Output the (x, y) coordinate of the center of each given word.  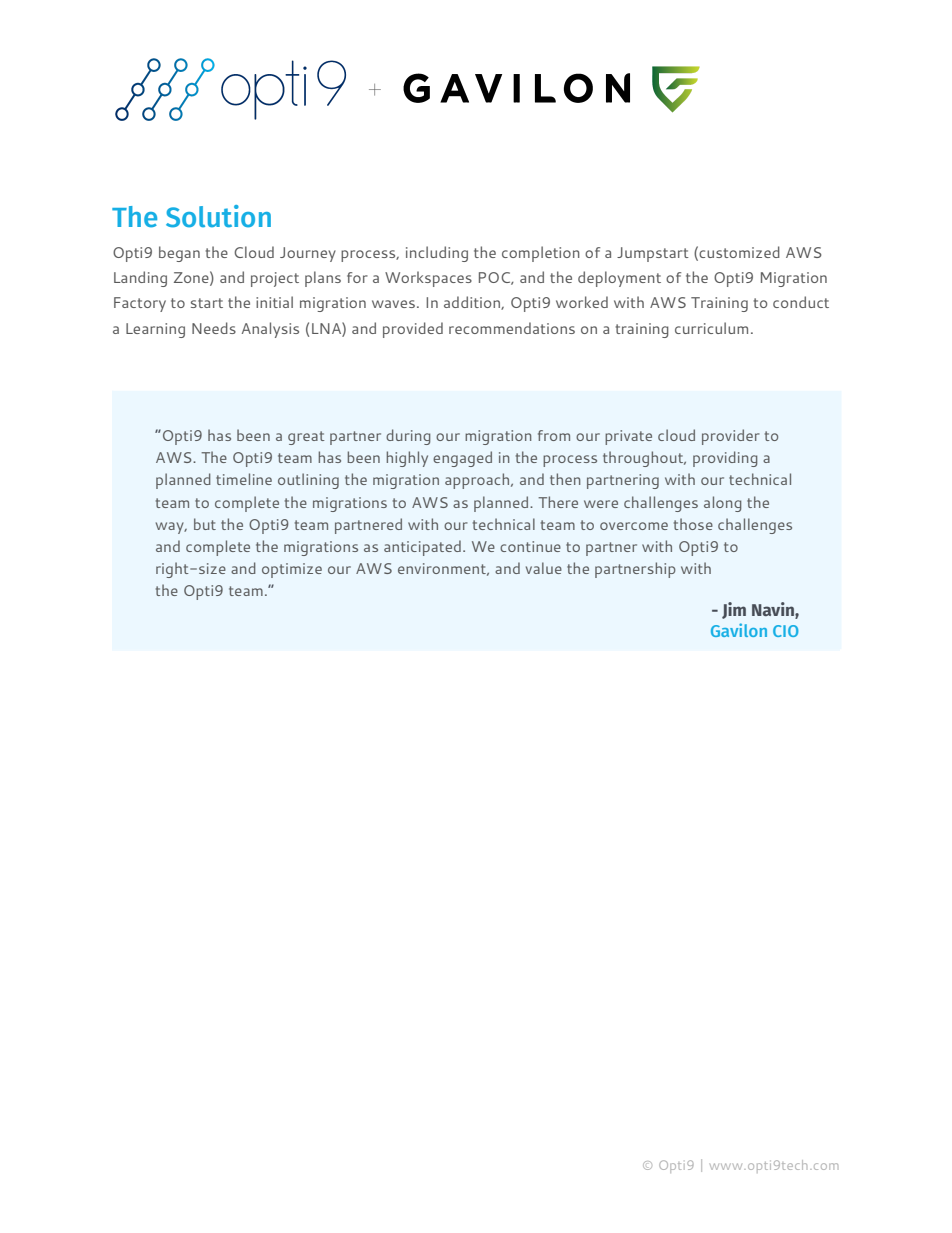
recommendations (512, 328)
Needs (214, 328)
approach (478, 481)
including (437, 254)
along (722, 504)
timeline (244, 479)
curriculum (711, 328)
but (205, 524)
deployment (619, 279)
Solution (218, 216)
